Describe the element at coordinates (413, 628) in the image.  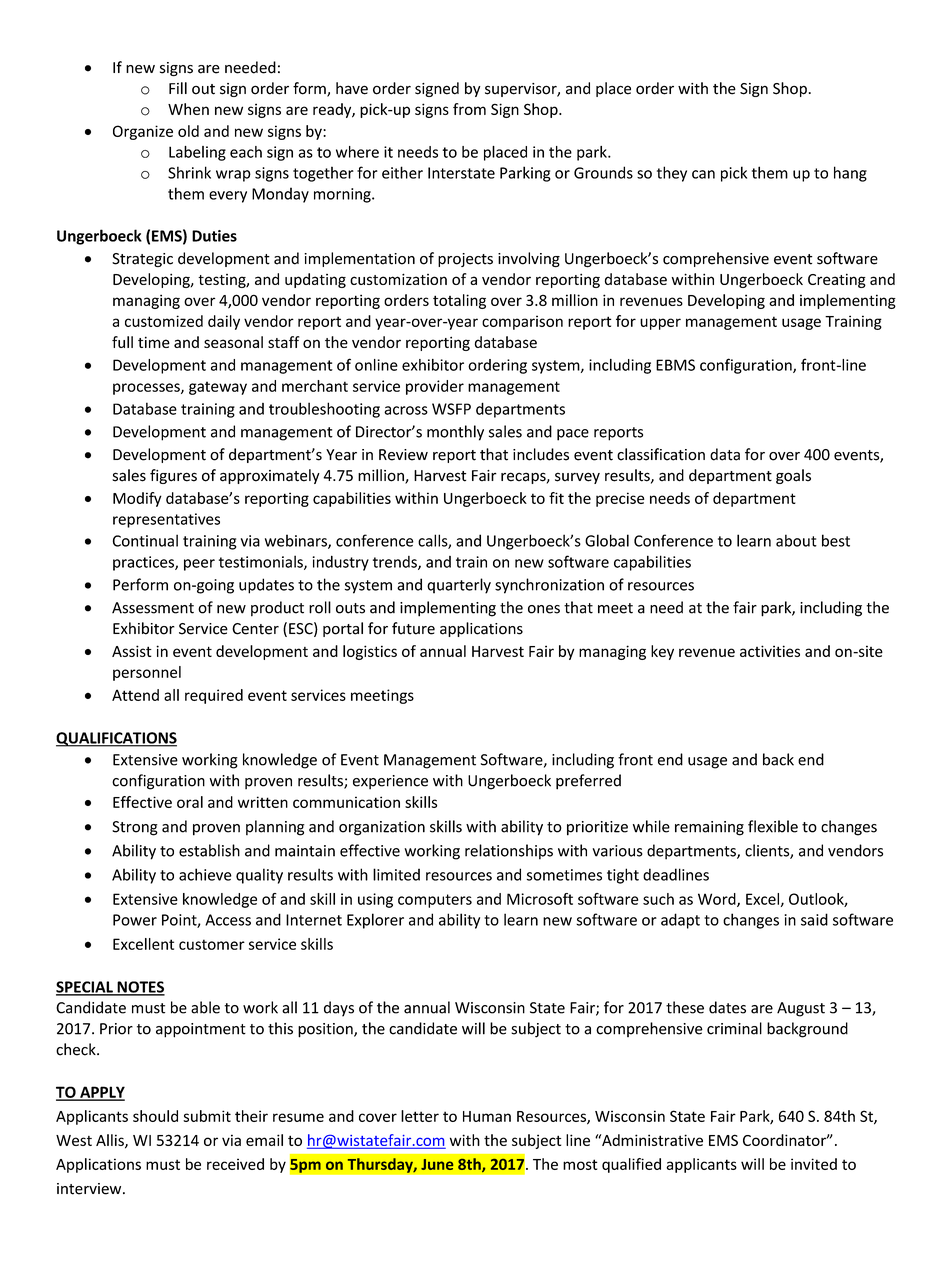
I see `future` at that location.
